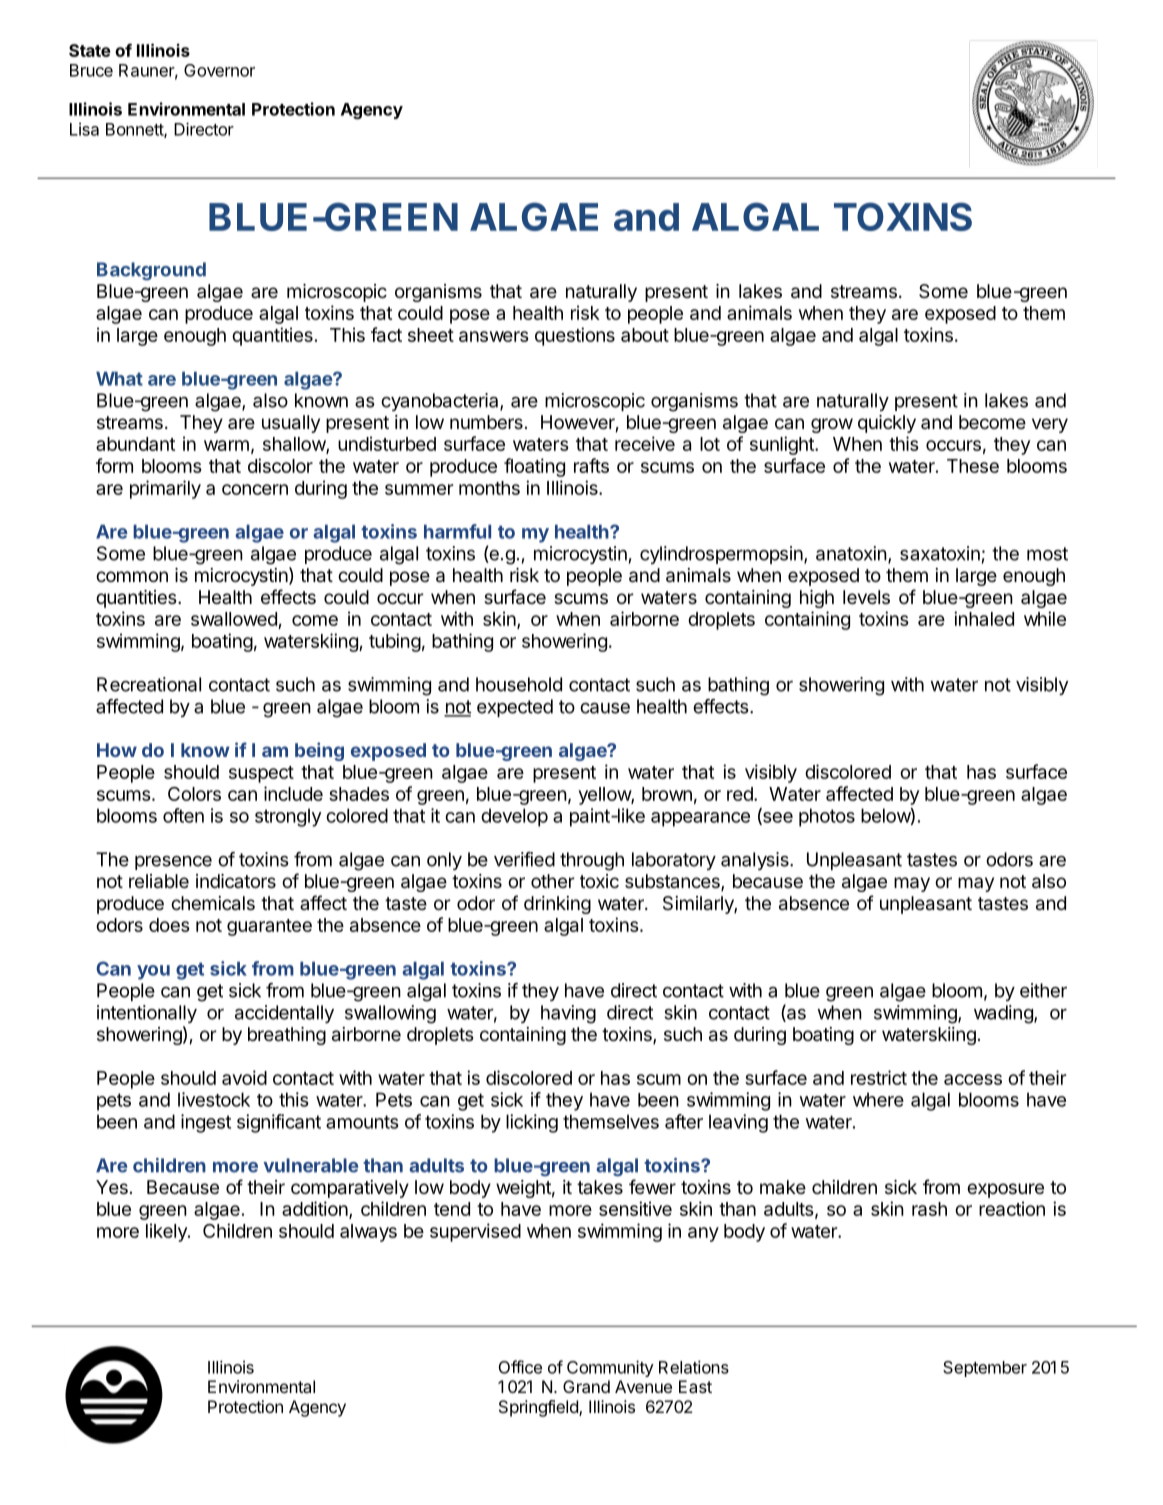 Image resolution: width=1163 pixels, height=1505 pixels. I want to click on expected, so click(515, 708).
